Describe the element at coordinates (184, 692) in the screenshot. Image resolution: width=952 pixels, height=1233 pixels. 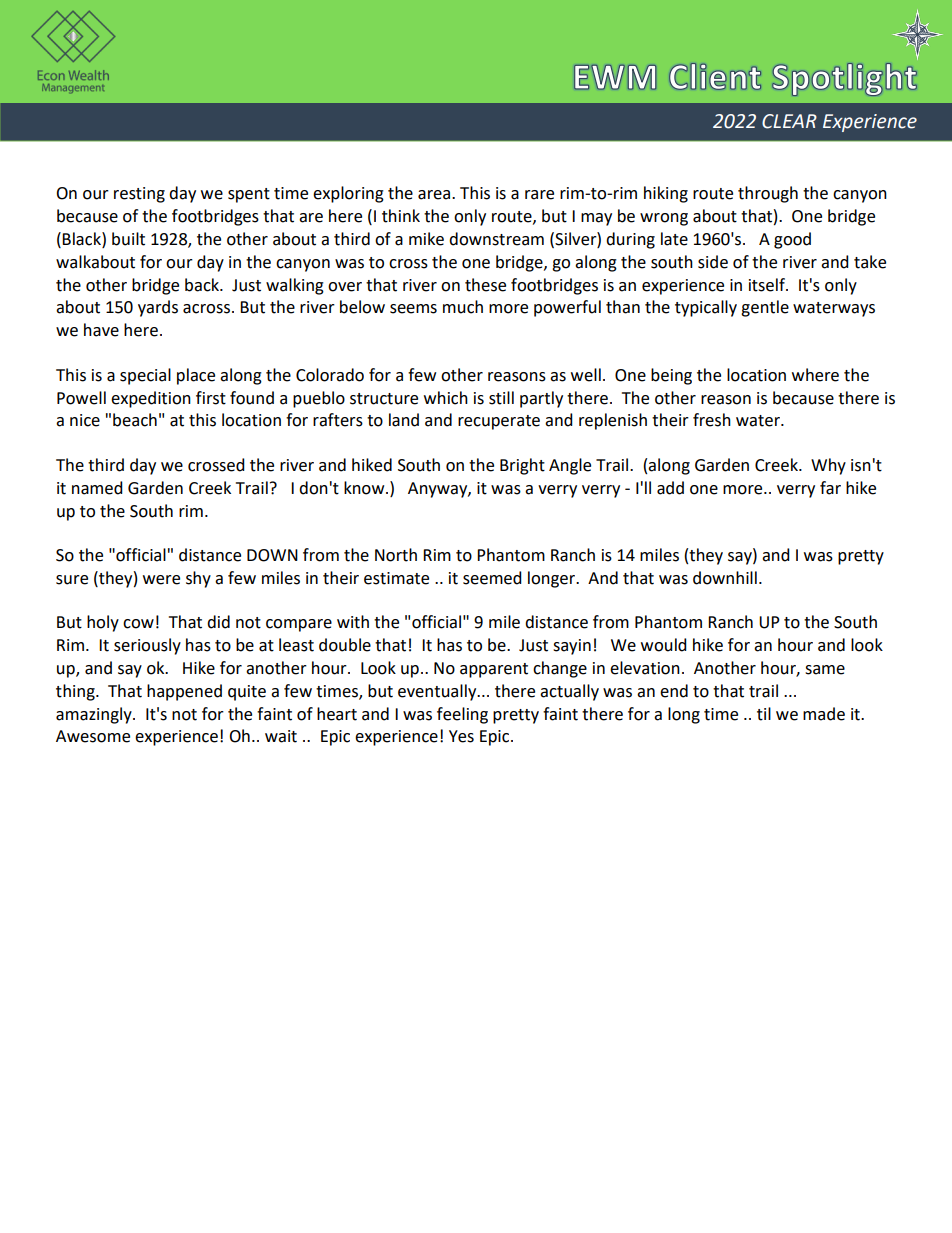
I see `happened` at that location.
